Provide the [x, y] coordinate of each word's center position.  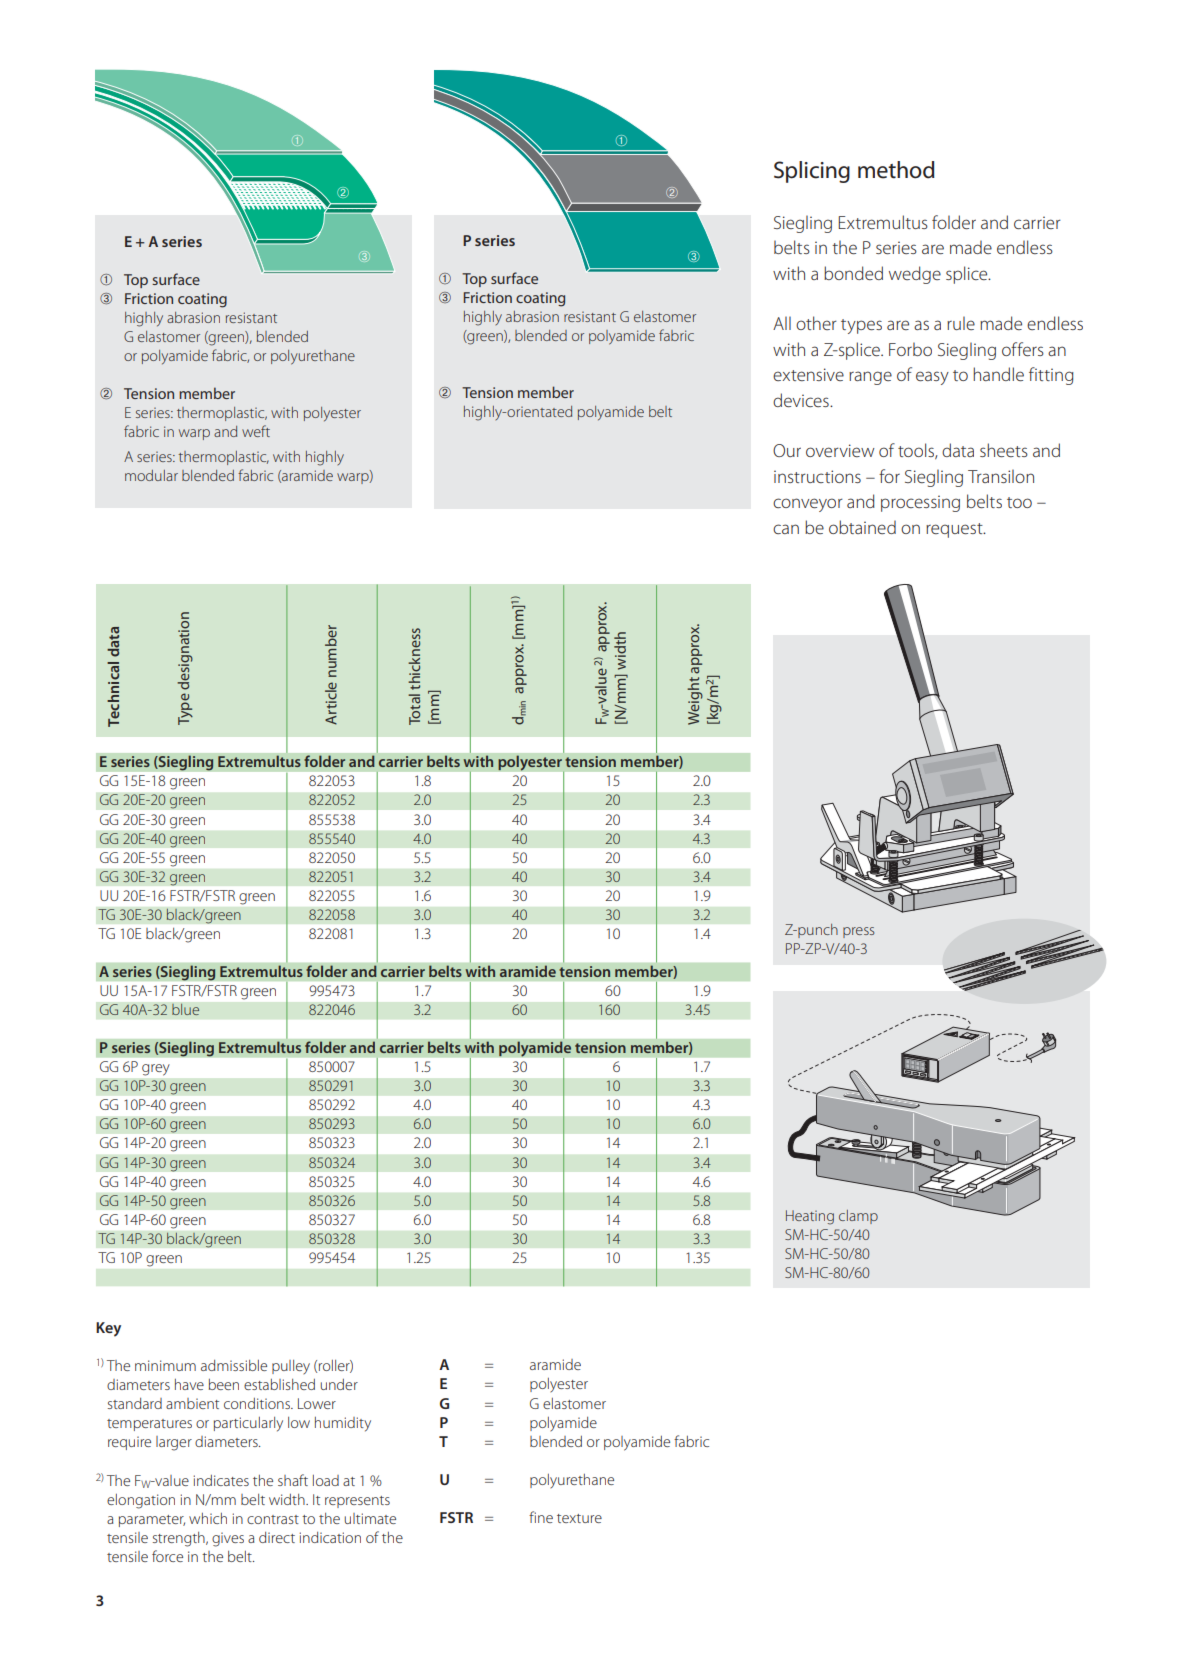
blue [186, 1009]
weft [256, 431]
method [896, 170]
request [955, 530]
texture [579, 1518]
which [208, 1518]
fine [541, 1517]
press [858, 932]
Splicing [812, 172]
